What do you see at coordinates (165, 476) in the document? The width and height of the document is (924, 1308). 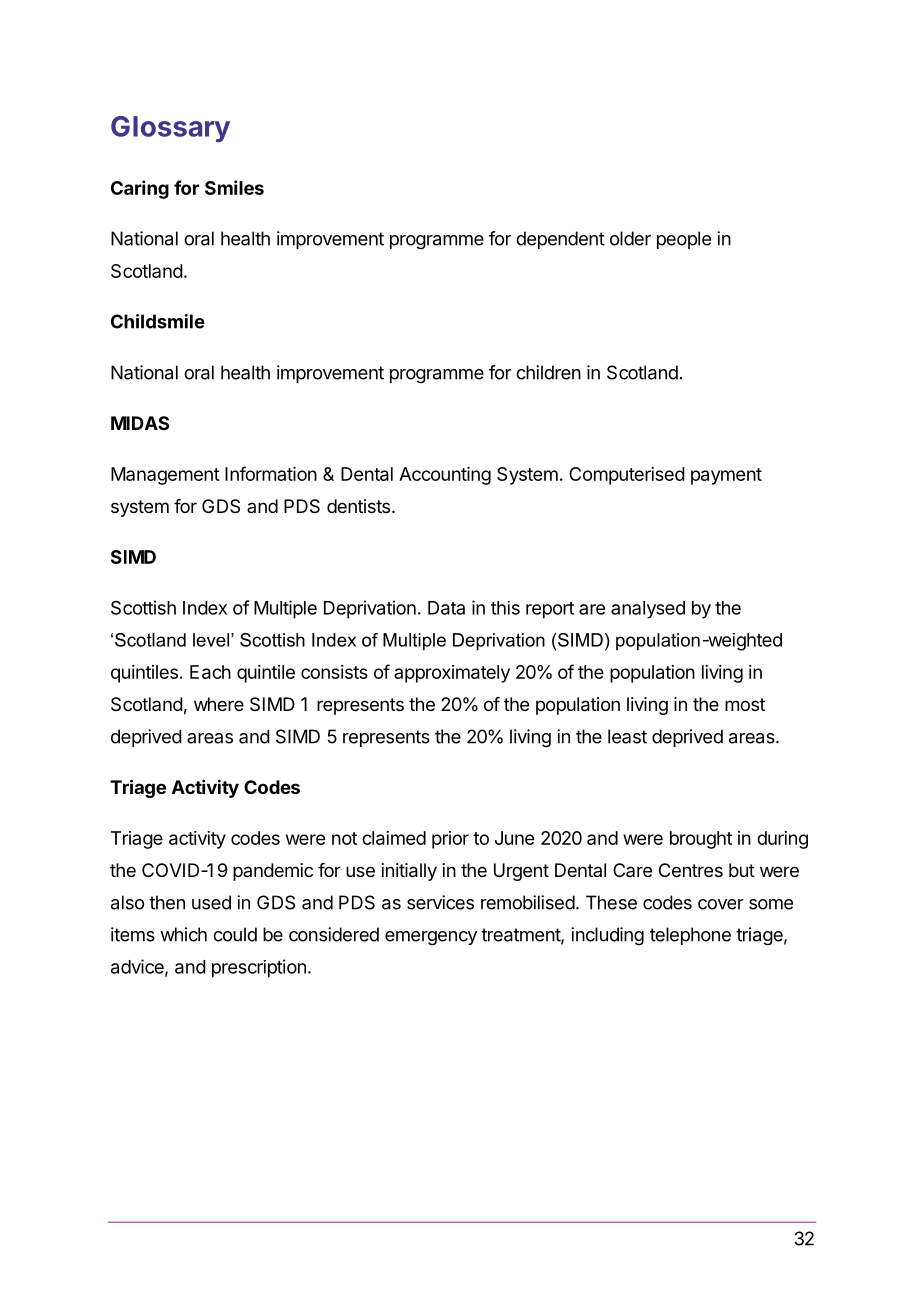 I see `Management` at bounding box center [165, 476].
